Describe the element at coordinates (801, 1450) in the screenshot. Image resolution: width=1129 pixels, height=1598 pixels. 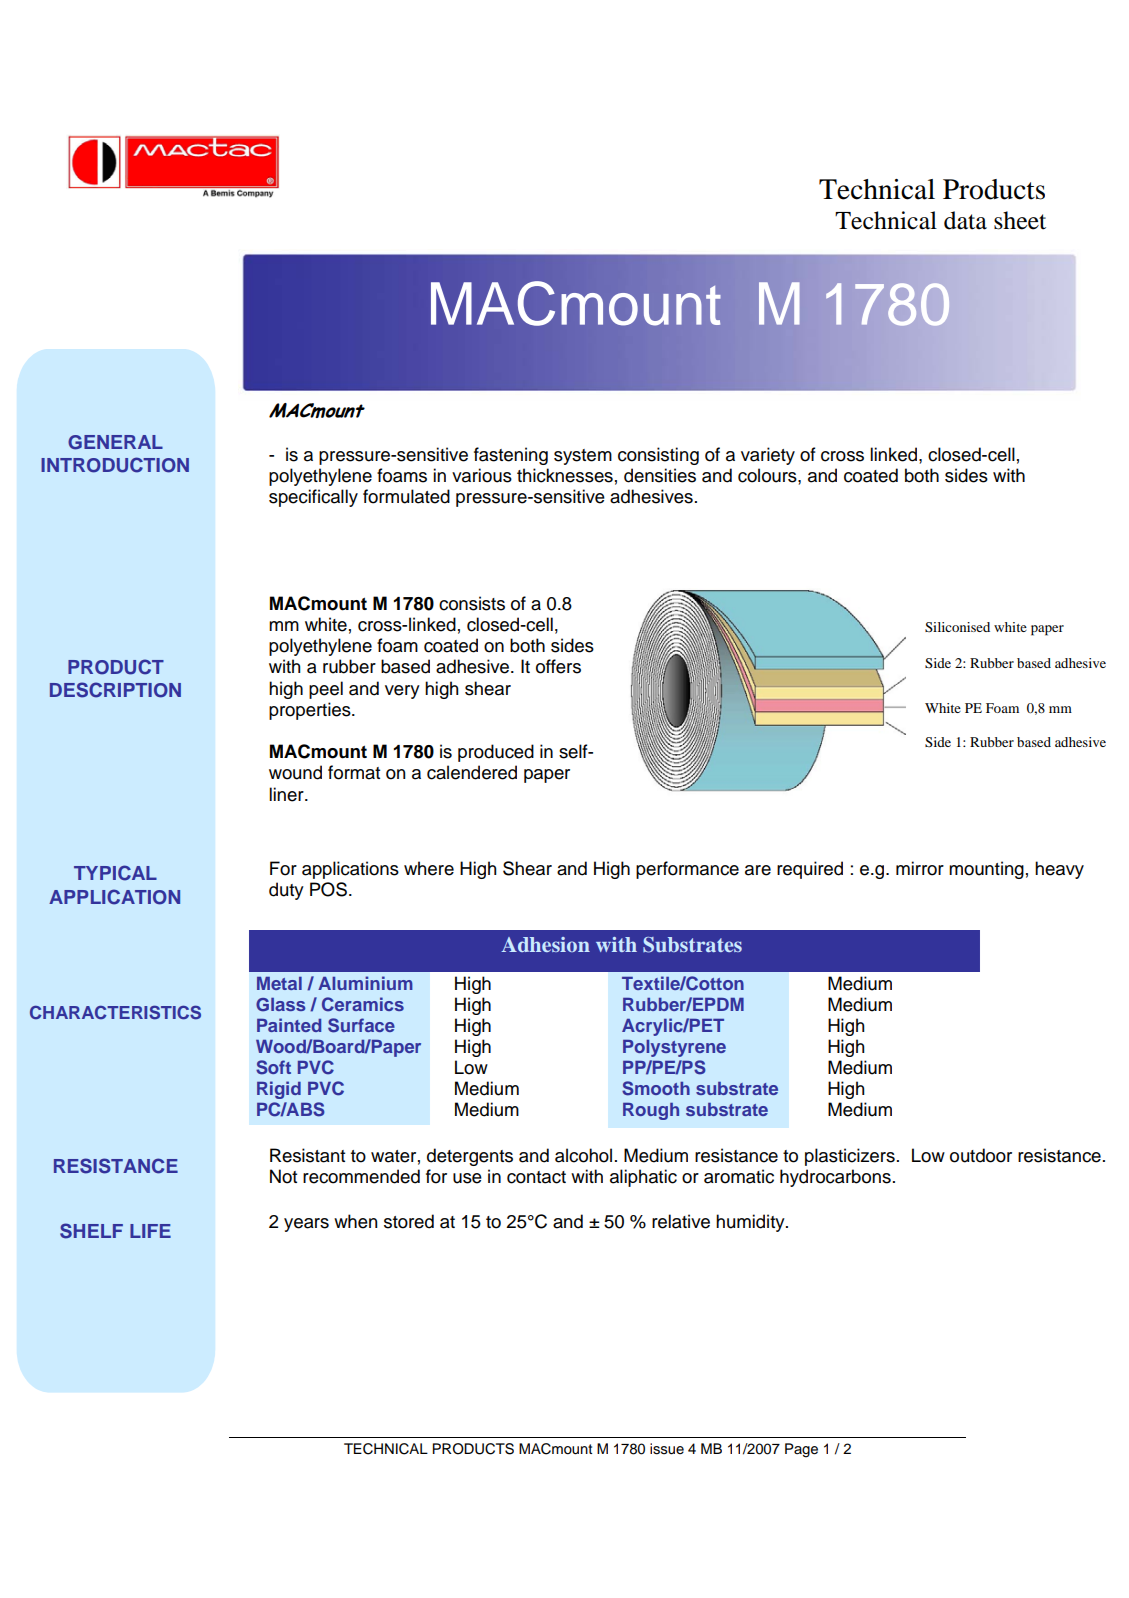
I see `Page` at that location.
